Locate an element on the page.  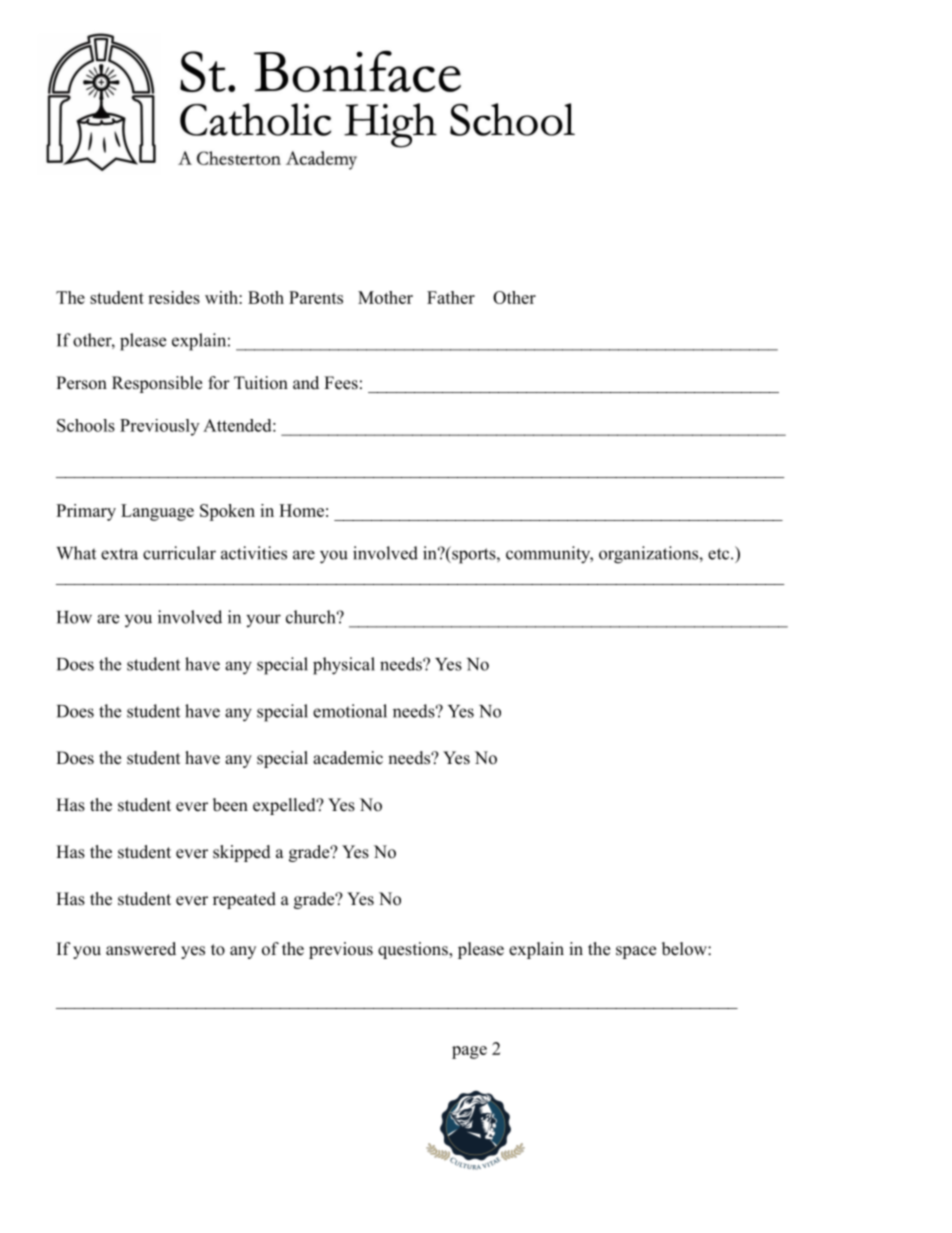
space is located at coordinates (636, 952).
